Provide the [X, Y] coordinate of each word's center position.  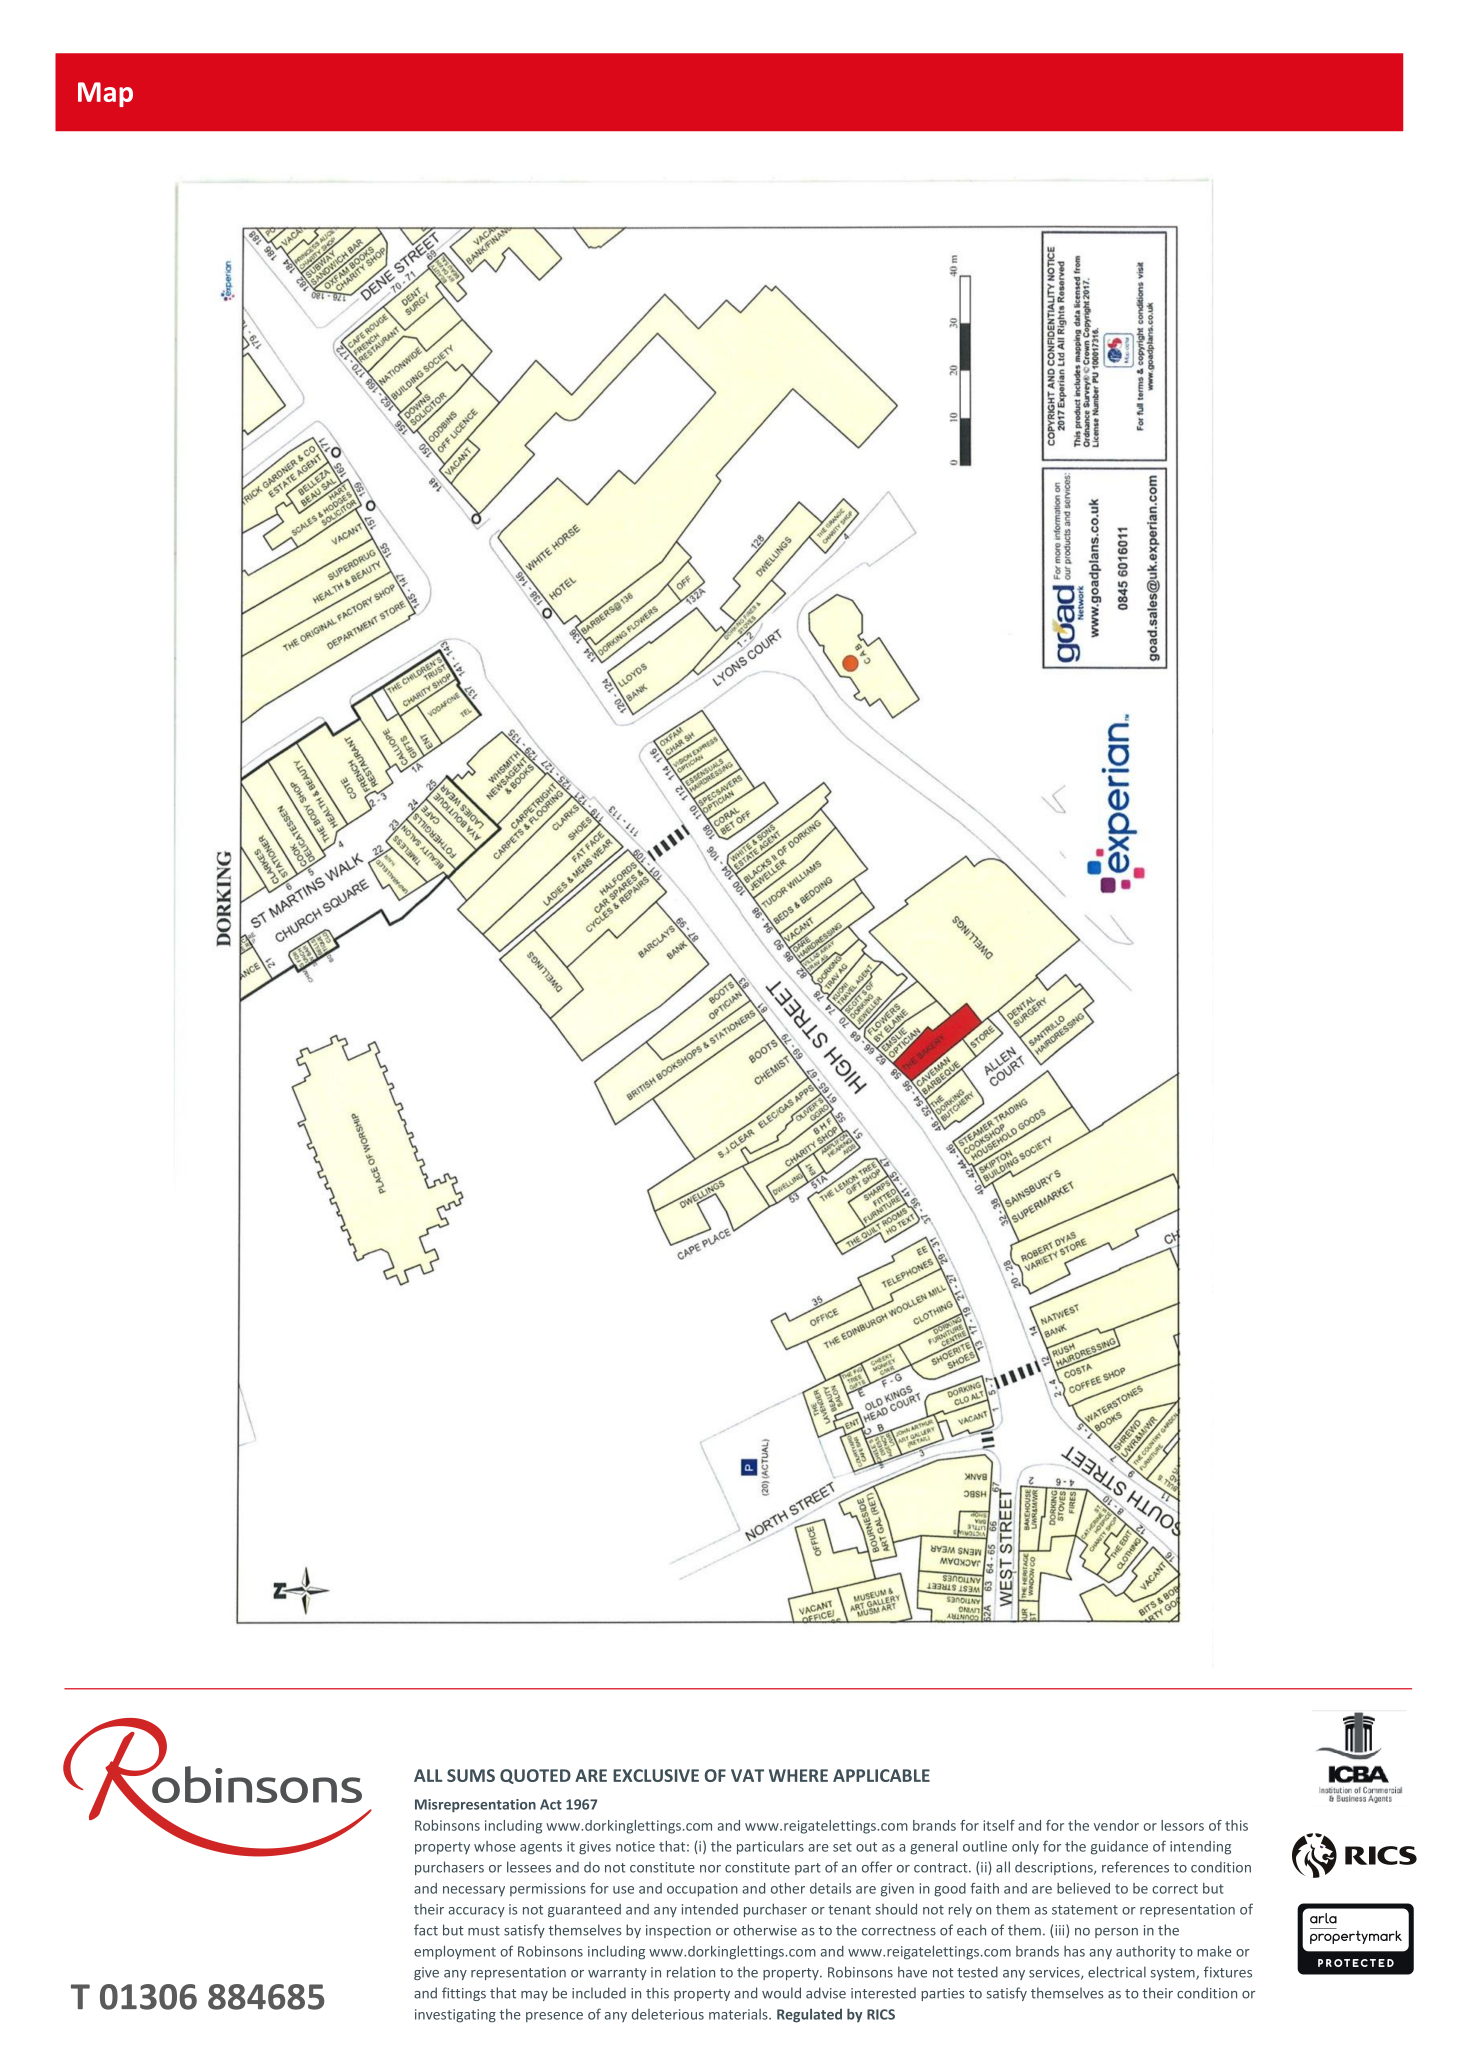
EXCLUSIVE [656, 1775]
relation [691, 1972]
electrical [1117, 1972]
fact [426, 1930]
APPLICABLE [881, 1775]
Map [105, 94]
